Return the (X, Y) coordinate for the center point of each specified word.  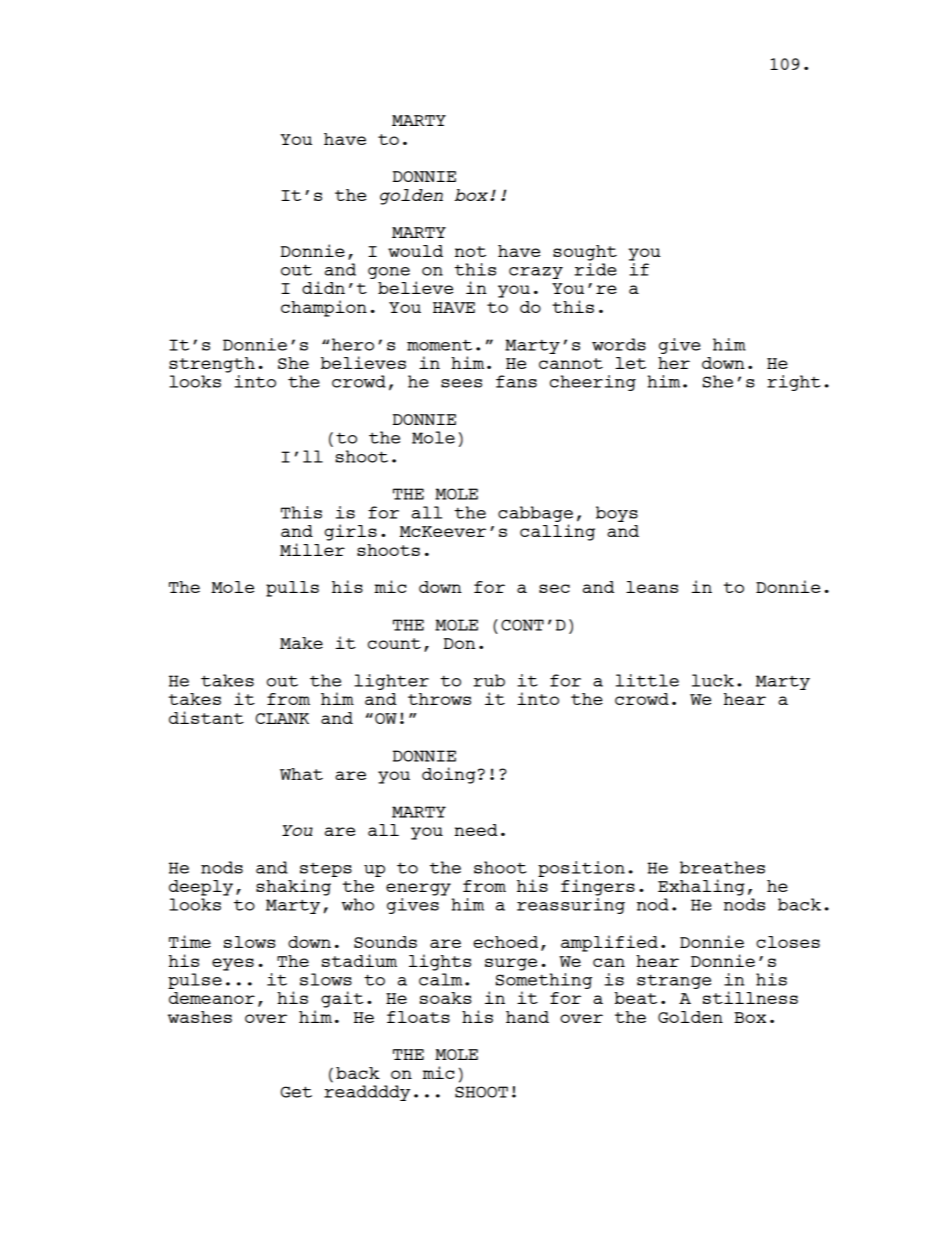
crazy (536, 273)
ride (595, 268)
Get (296, 1092)
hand (527, 1017)
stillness (750, 997)
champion (324, 308)
